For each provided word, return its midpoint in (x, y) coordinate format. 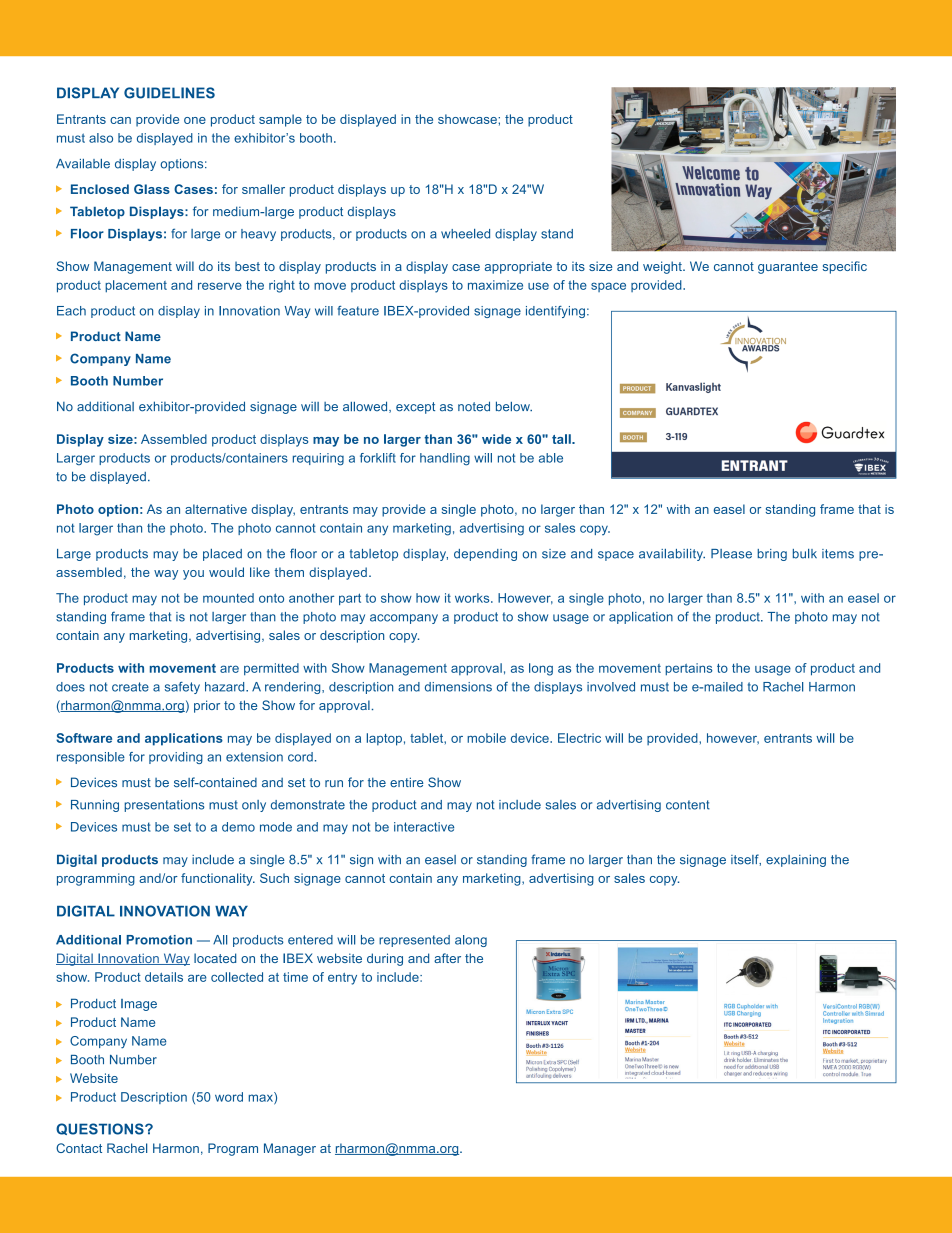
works (473, 598)
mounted (228, 598)
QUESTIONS (101, 1129)
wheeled (465, 234)
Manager (290, 1149)
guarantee (788, 268)
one (195, 120)
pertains (689, 669)
